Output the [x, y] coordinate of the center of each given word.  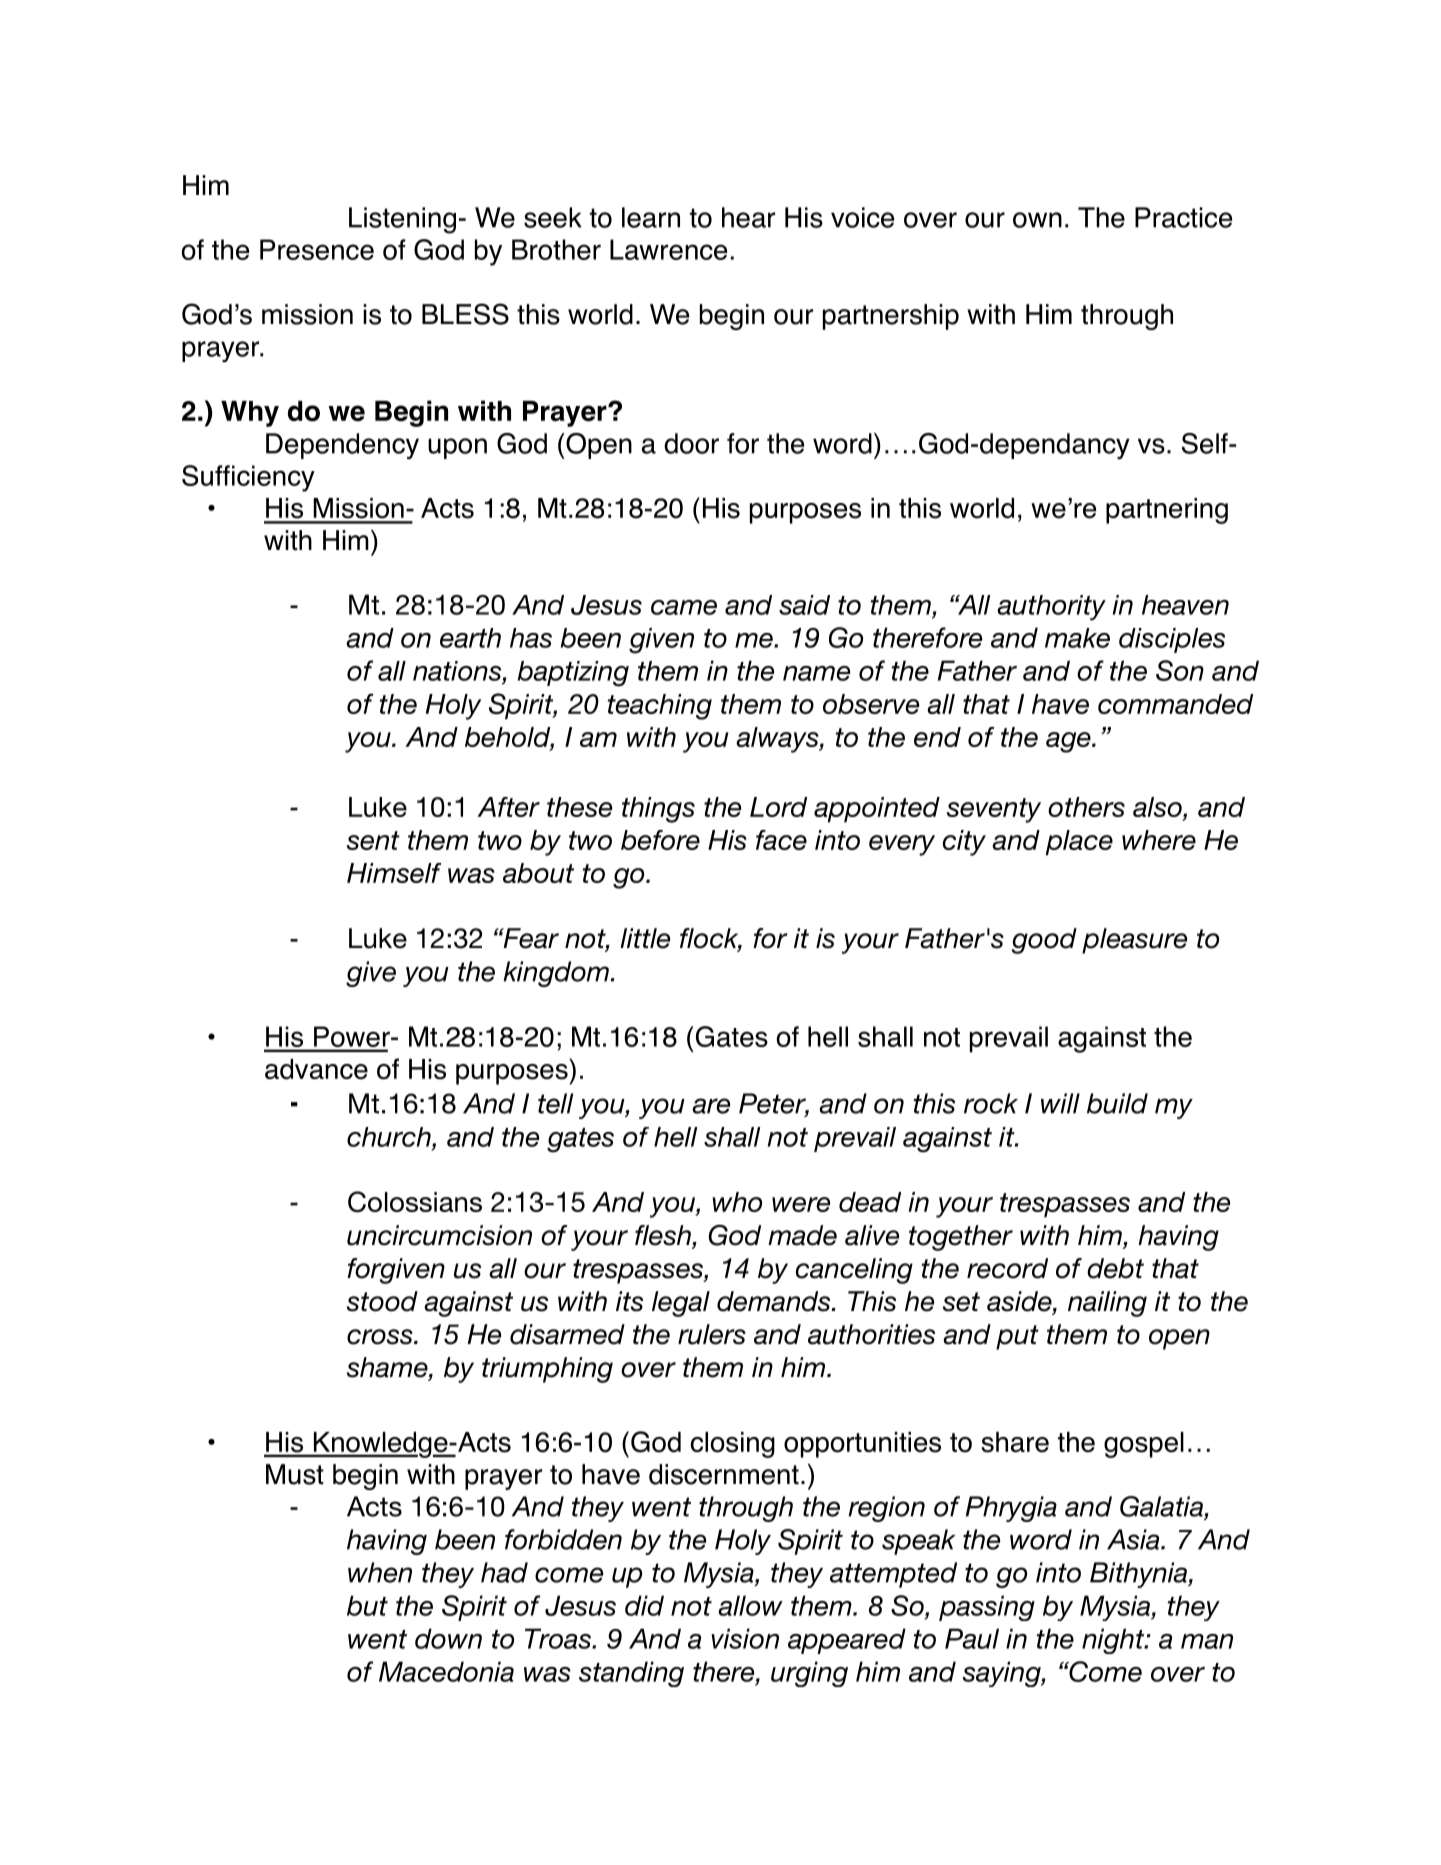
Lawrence [668, 249]
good [1044, 941]
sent [373, 840]
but [367, 1605]
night [1114, 1641]
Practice [1183, 217]
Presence [317, 249]
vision [745, 1638]
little [645, 938]
